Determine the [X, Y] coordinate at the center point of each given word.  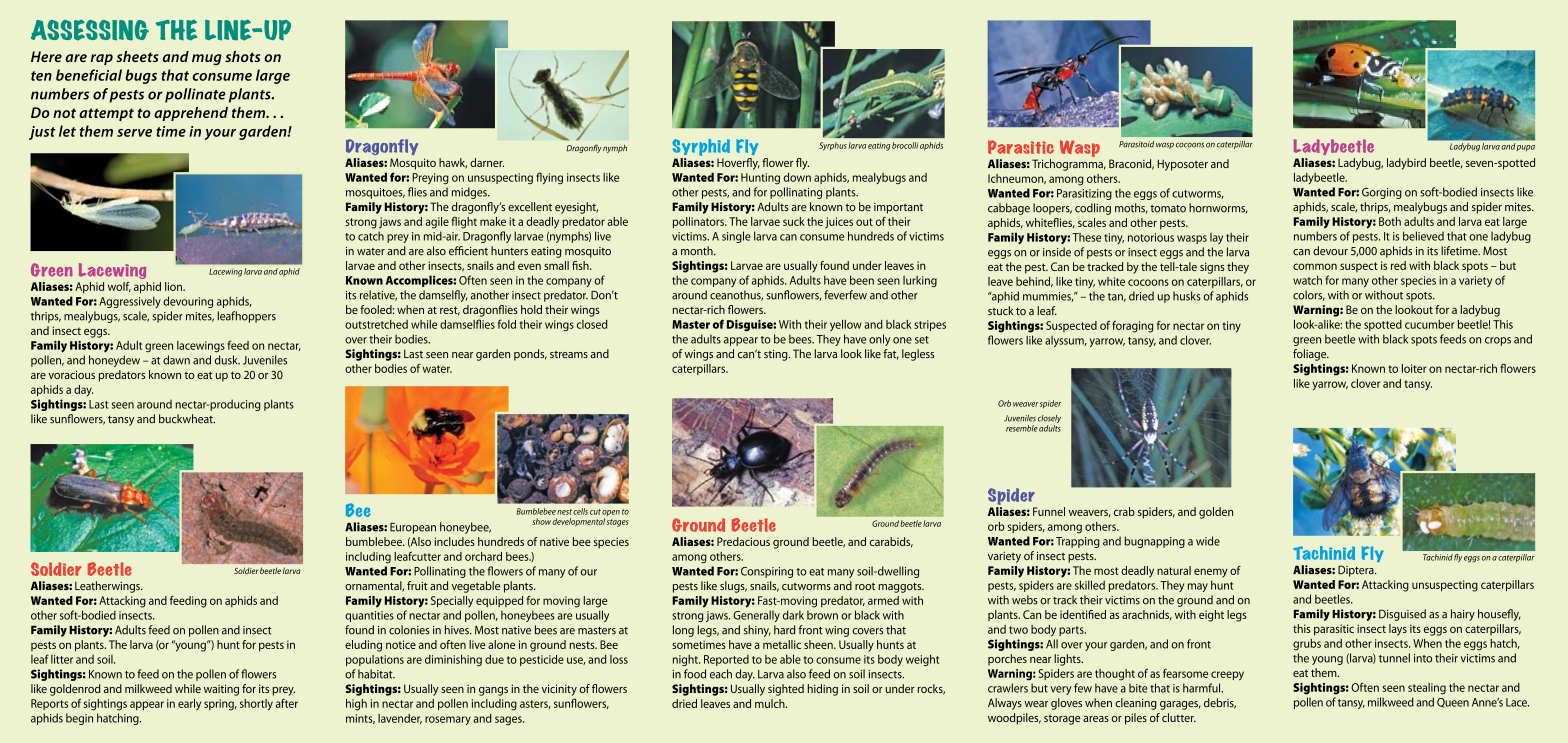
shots [242, 56]
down [797, 177]
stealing [1427, 689]
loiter [1414, 368]
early [189, 704]
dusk [227, 360]
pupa [1525, 147]
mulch [771, 703]
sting [777, 355]
